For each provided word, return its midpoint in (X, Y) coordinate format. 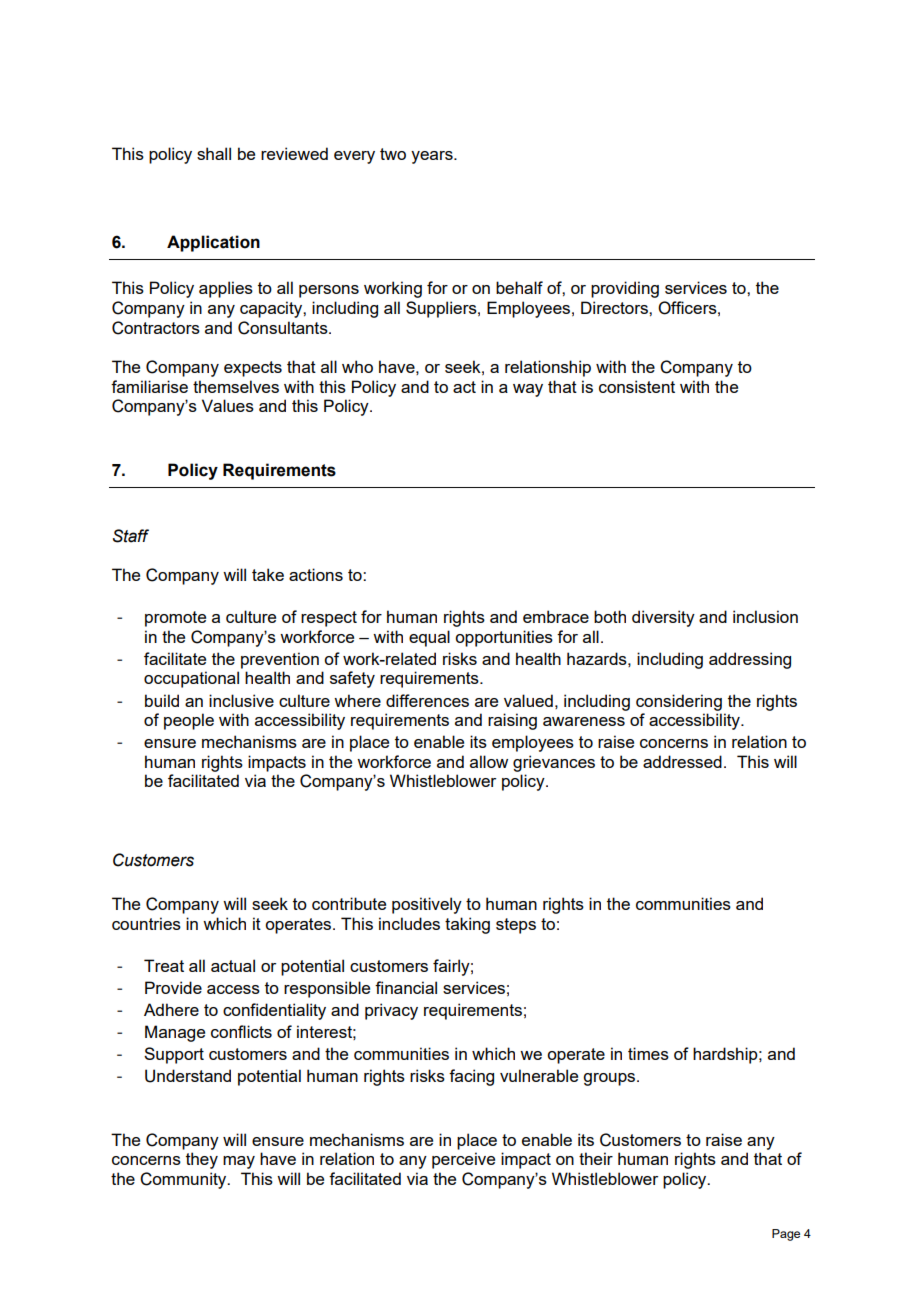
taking (467, 925)
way (528, 390)
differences (427, 700)
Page (786, 1235)
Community (184, 1180)
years (433, 157)
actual (233, 965)
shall (214, 153)
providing (625, 289)
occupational (191, 679)
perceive (463, 1160)
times (648, 1053)
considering (679, 702)
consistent (637, 386)
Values (228, 405)
